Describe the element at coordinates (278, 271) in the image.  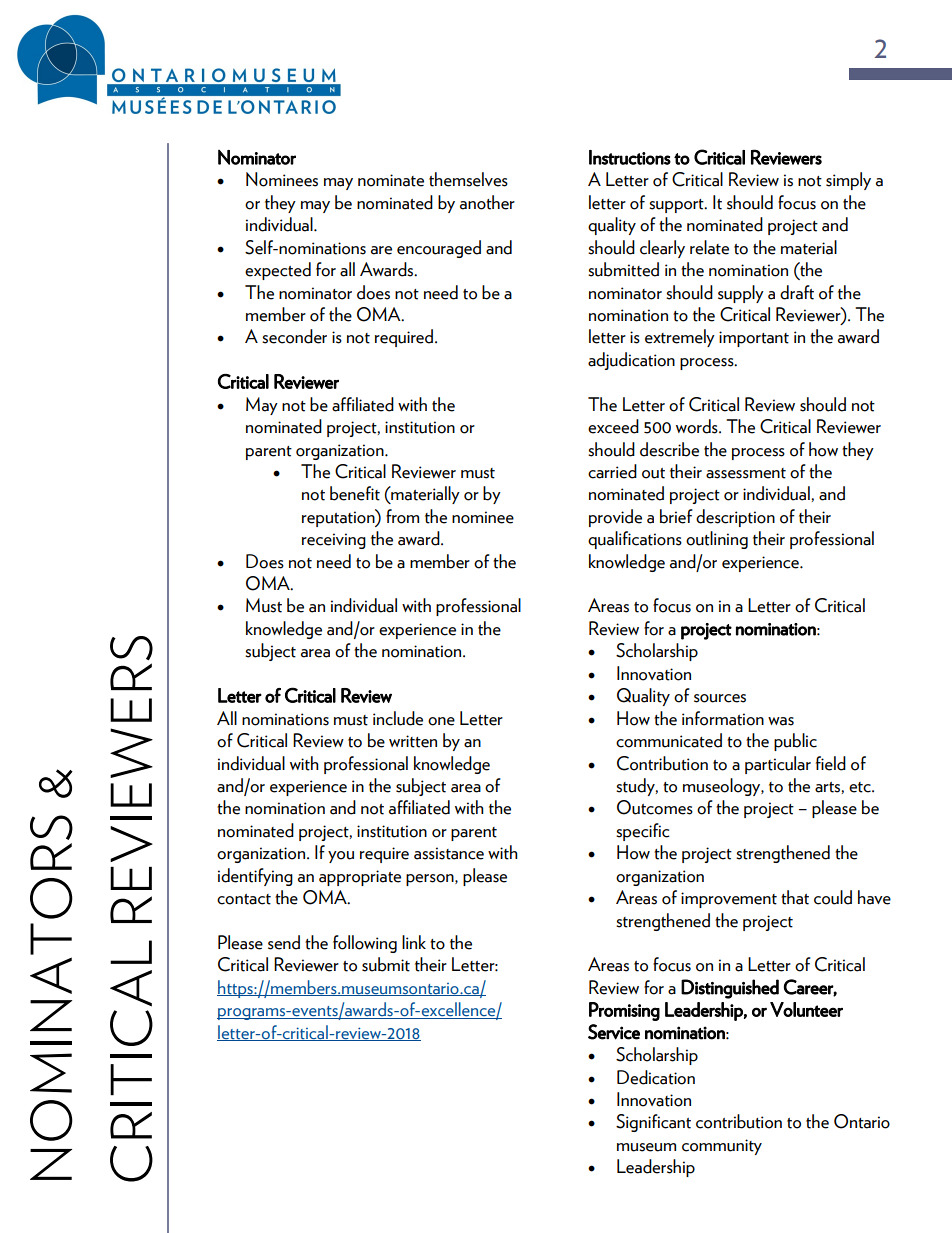
I see `expected` at that location.
